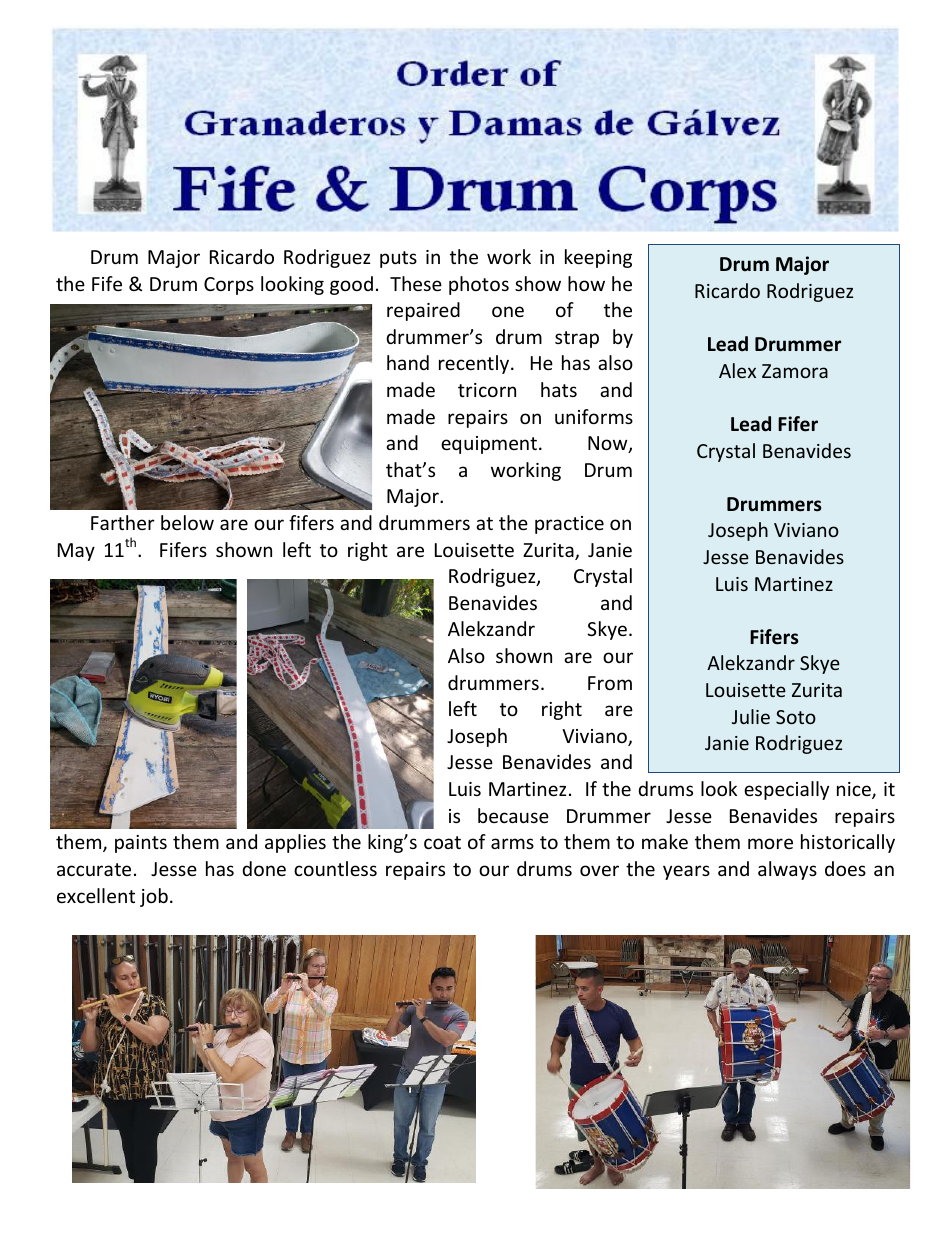 The height and width of the image is (1233, 952). Describe the element at coordinates (598, 258) in the image. I see `keeping` at that location.
